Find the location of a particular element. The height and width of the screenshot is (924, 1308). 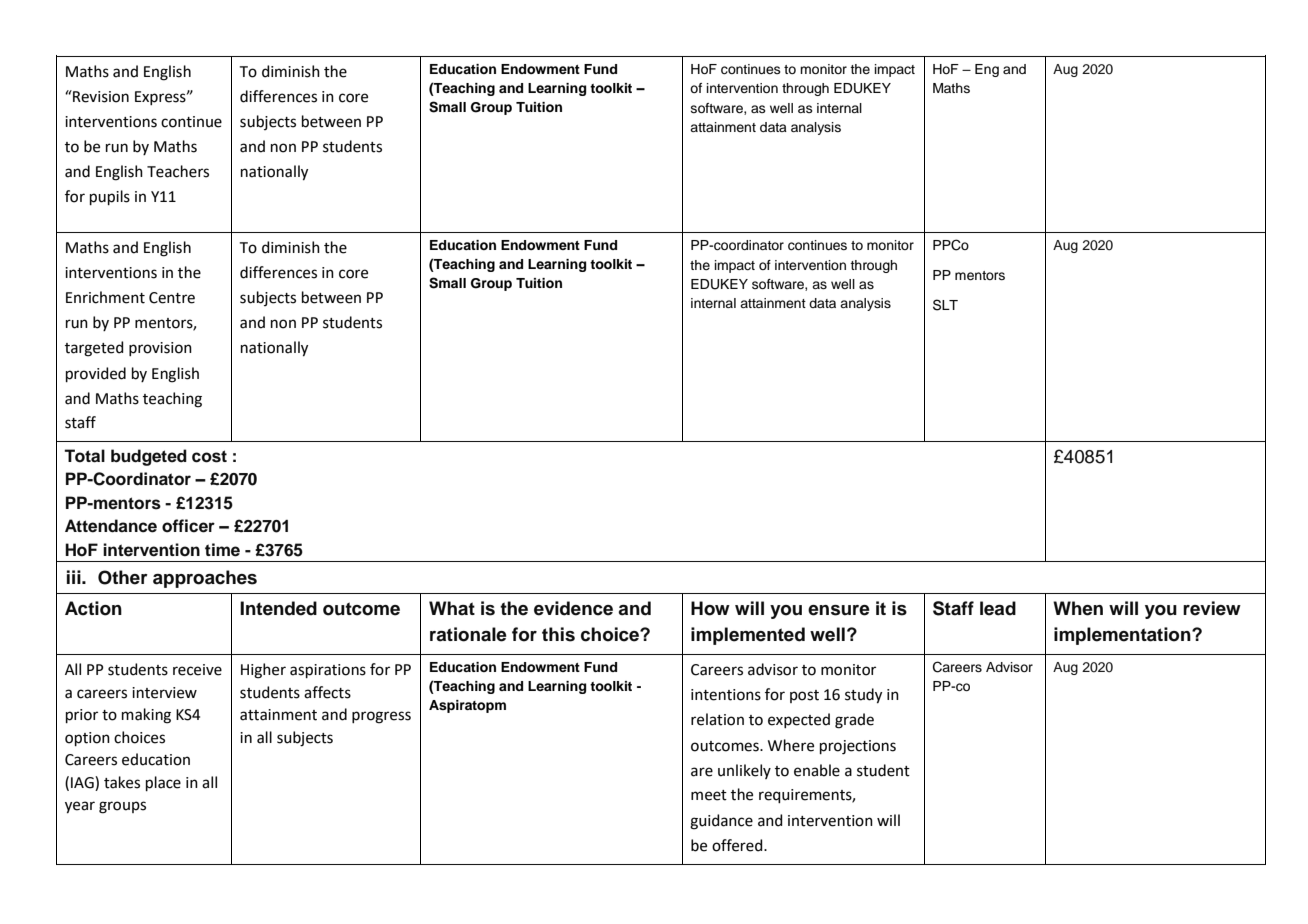

SLT is located at coordinates (945, 305).
